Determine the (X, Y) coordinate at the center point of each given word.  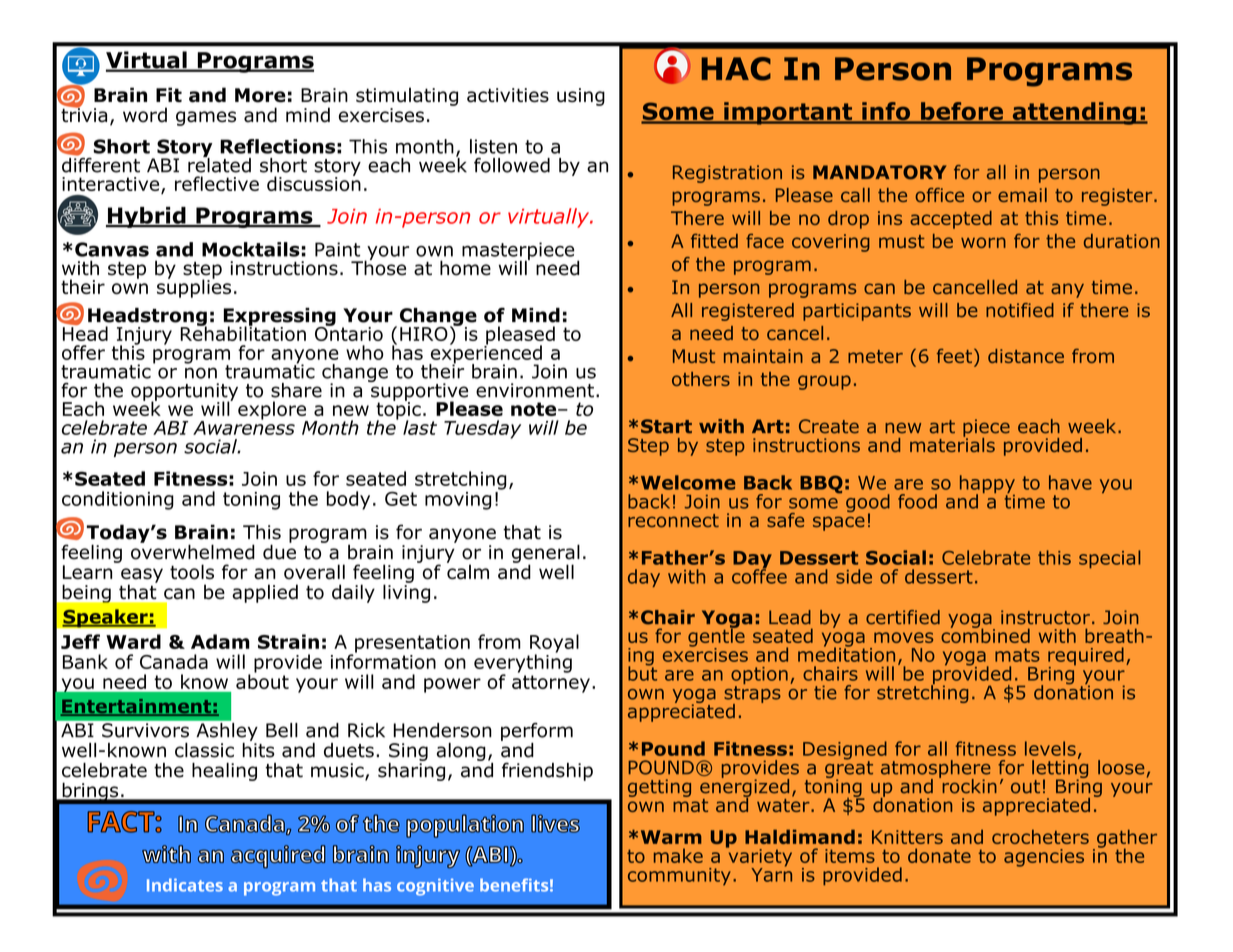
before (962, 112)
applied (265, 593)
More (260, 95)
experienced (485, 354)
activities (508, 95)
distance (1026, 356)
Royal (554, 644)
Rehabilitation (243, 332)
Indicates (185, 885)
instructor (1045, 617)
